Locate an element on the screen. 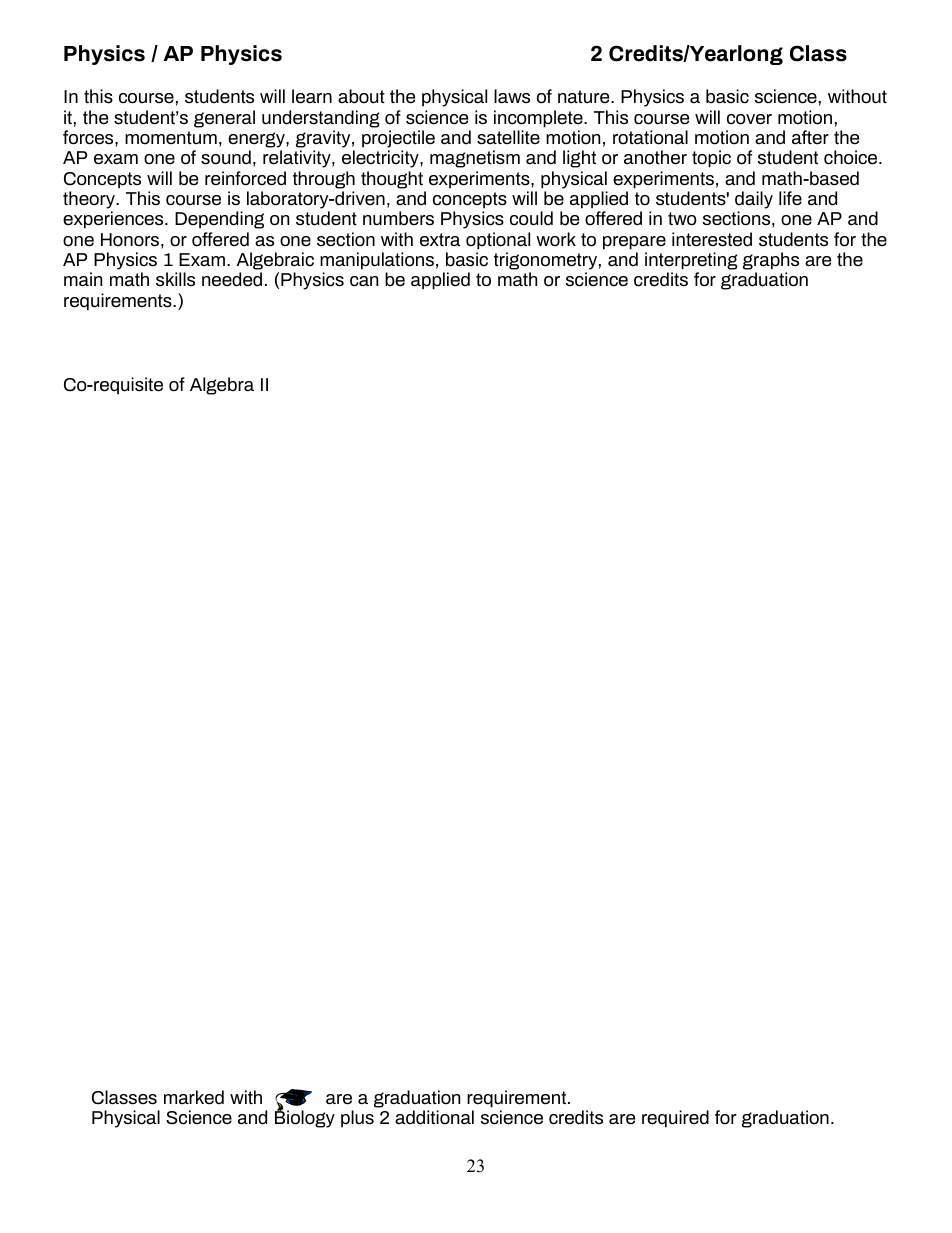 The image size is (952, 1233). satellite is located at coordinates (508, 137).
